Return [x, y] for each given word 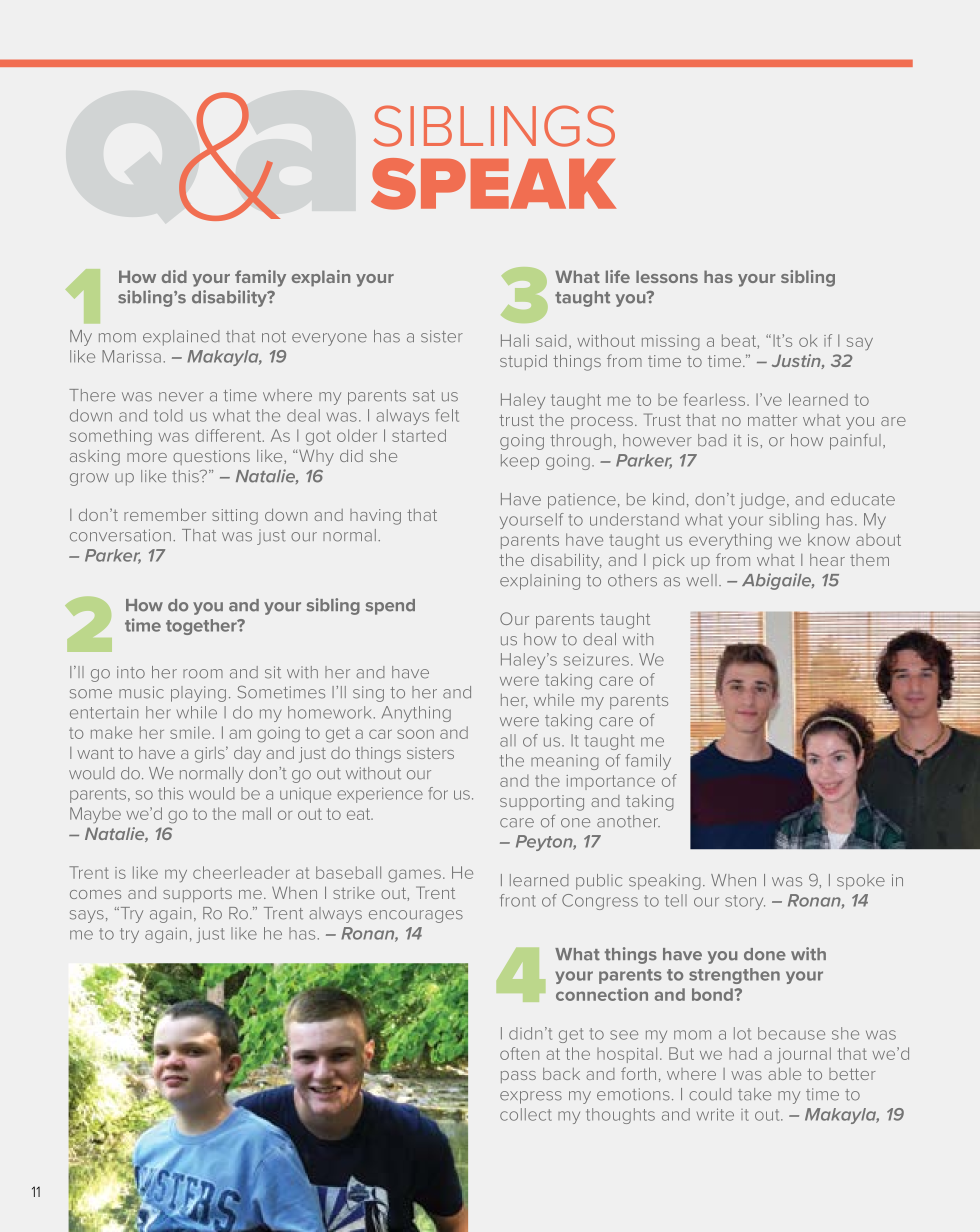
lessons [667, 276]
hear [827, 560]
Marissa [131, 356]
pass [518, 1077]
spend [390, 607]
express [531, 1097]
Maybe [95, 815]
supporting [542, 803]
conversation [120, 535]
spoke [861, 882]
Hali [515, 340]
